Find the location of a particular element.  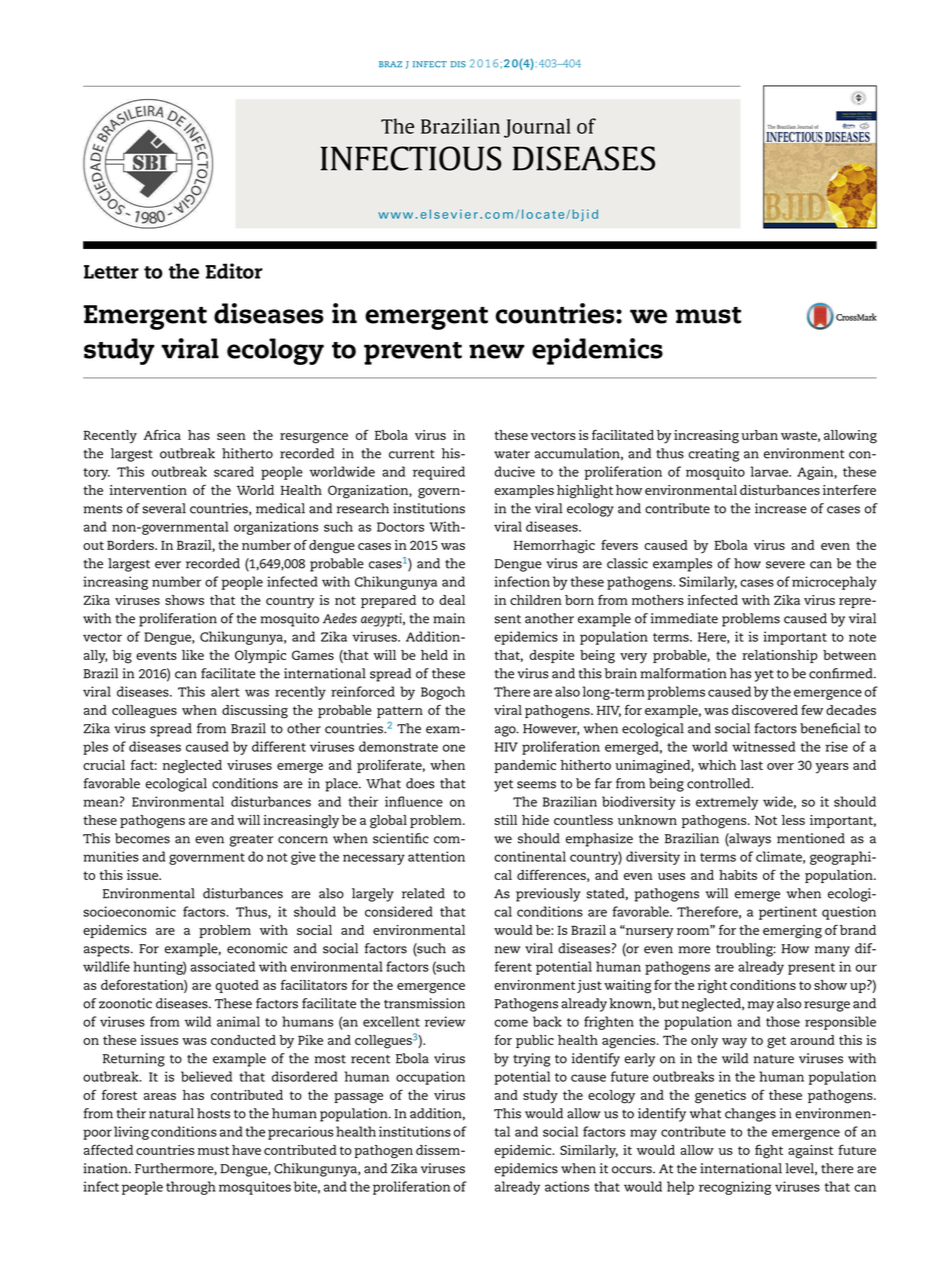

mentioned is located at coordinates (811, 838).
